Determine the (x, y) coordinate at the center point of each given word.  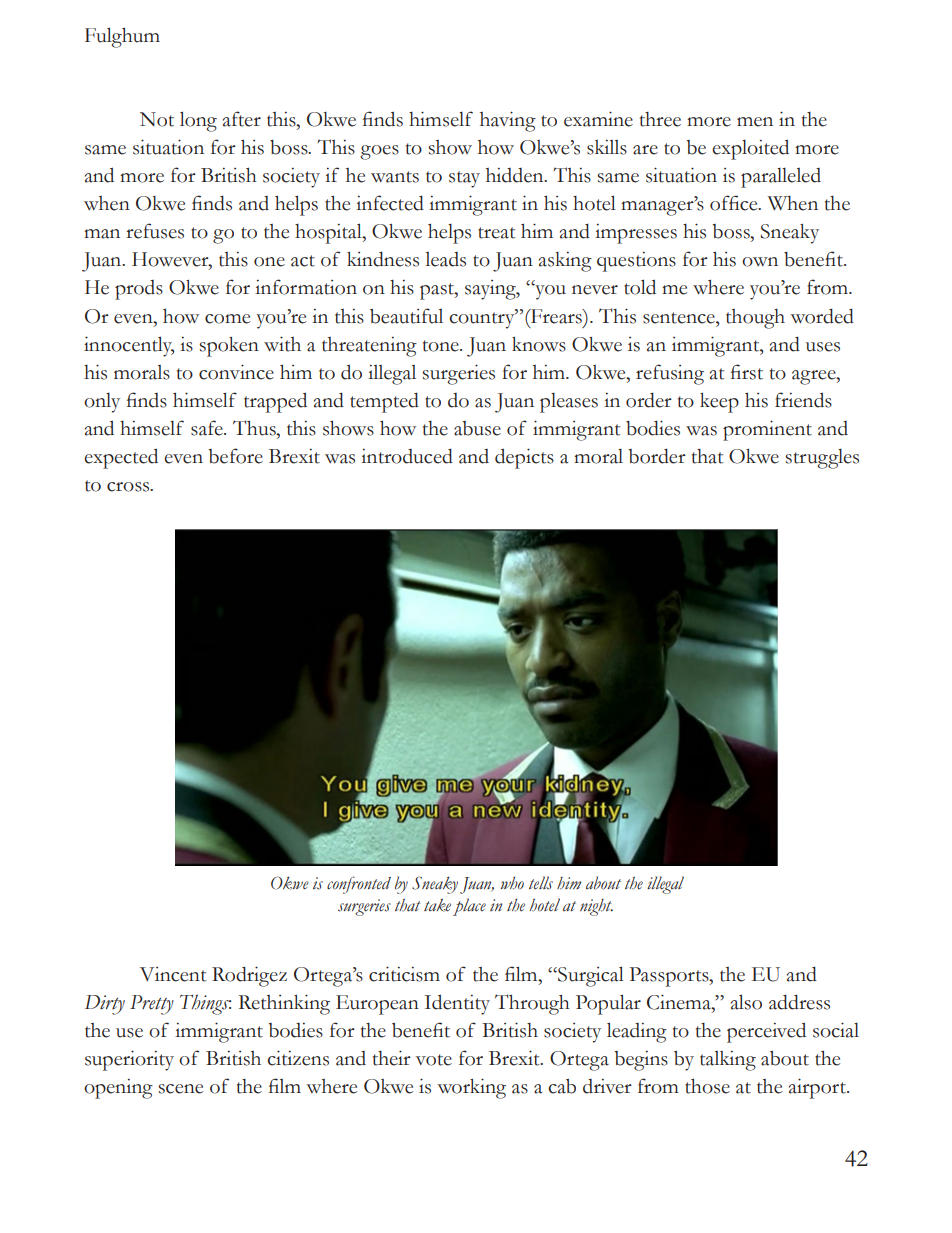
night (596, 907)
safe (208, 428)
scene (181, 1089)
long (198, 121)
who (512, 883)
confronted (359, 885)
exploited (750, 149)
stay (464, 179)
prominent (767, 430)
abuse (477, 428)
